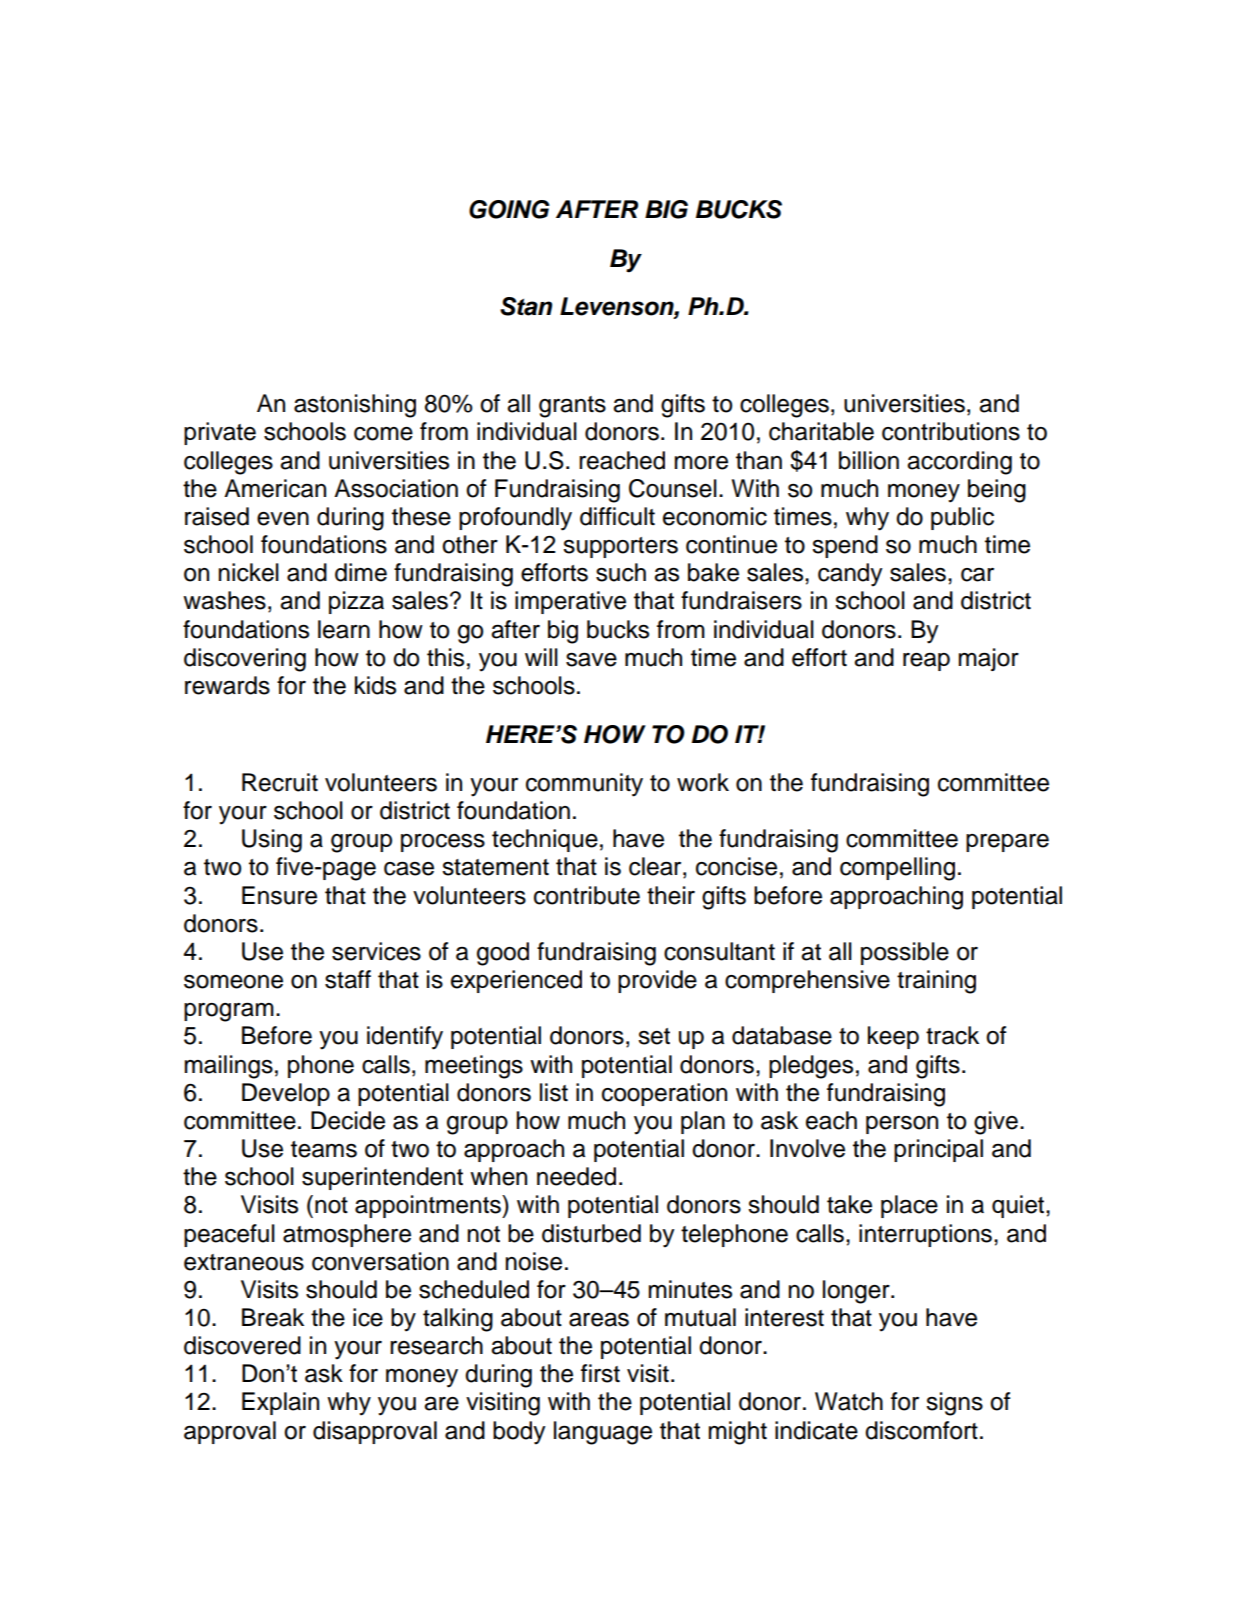 Image resolution: width=1248 pixels, height=1616 pixels. Describe the element at coordinates (600, 1373) in the document. I see `first` at that location.
